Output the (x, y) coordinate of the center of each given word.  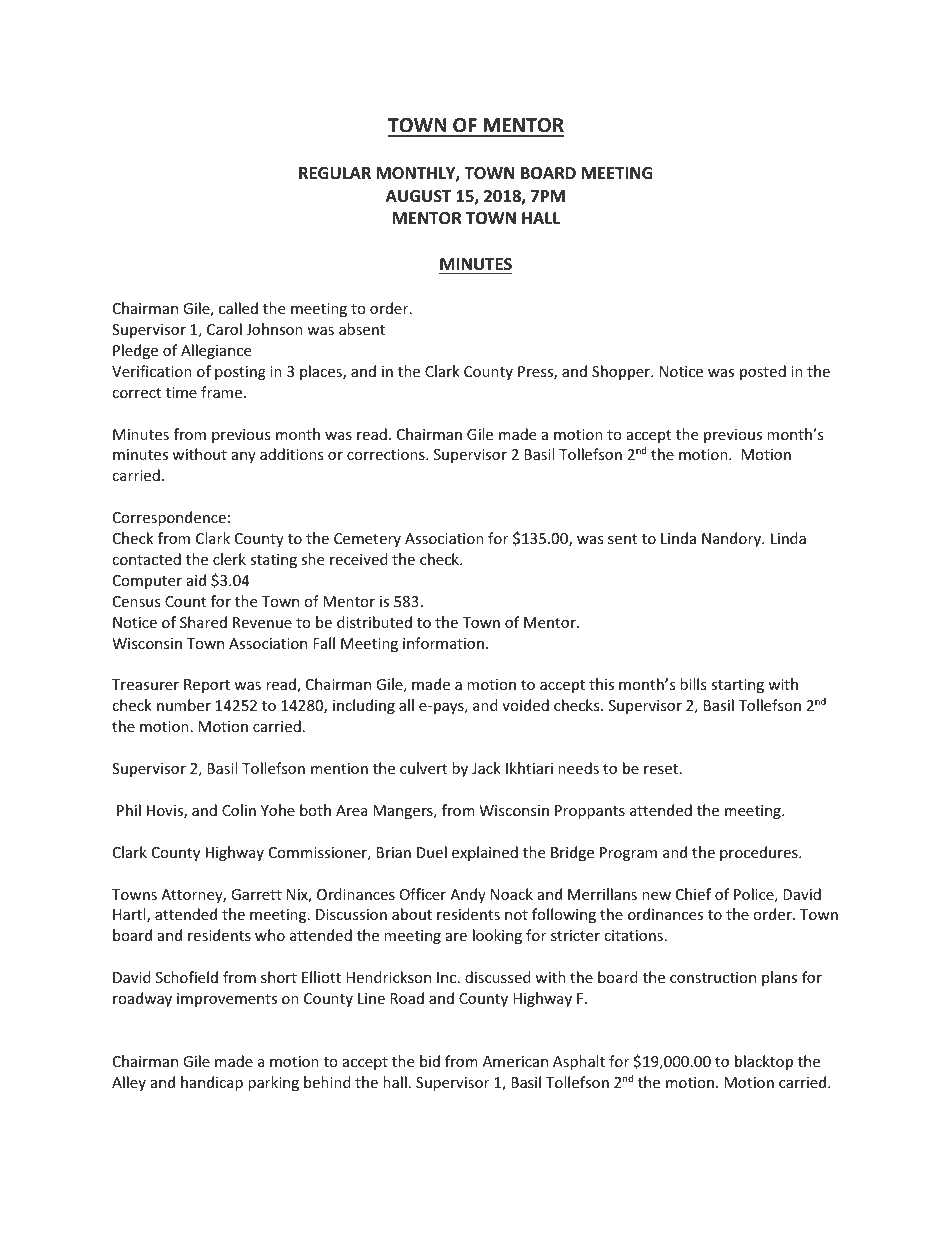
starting (737, 686)
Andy (468, 895)
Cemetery (367, 540)
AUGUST (418, 196)
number (184, 705)
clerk (229, 559)
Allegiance (216, 351)
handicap (212, 1083)
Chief (693, 894)
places (322, 372)
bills (693, 684)
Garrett (256, 894)
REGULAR (335, 173)
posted (763, 372)
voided (525, 705)
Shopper (622, 372)
